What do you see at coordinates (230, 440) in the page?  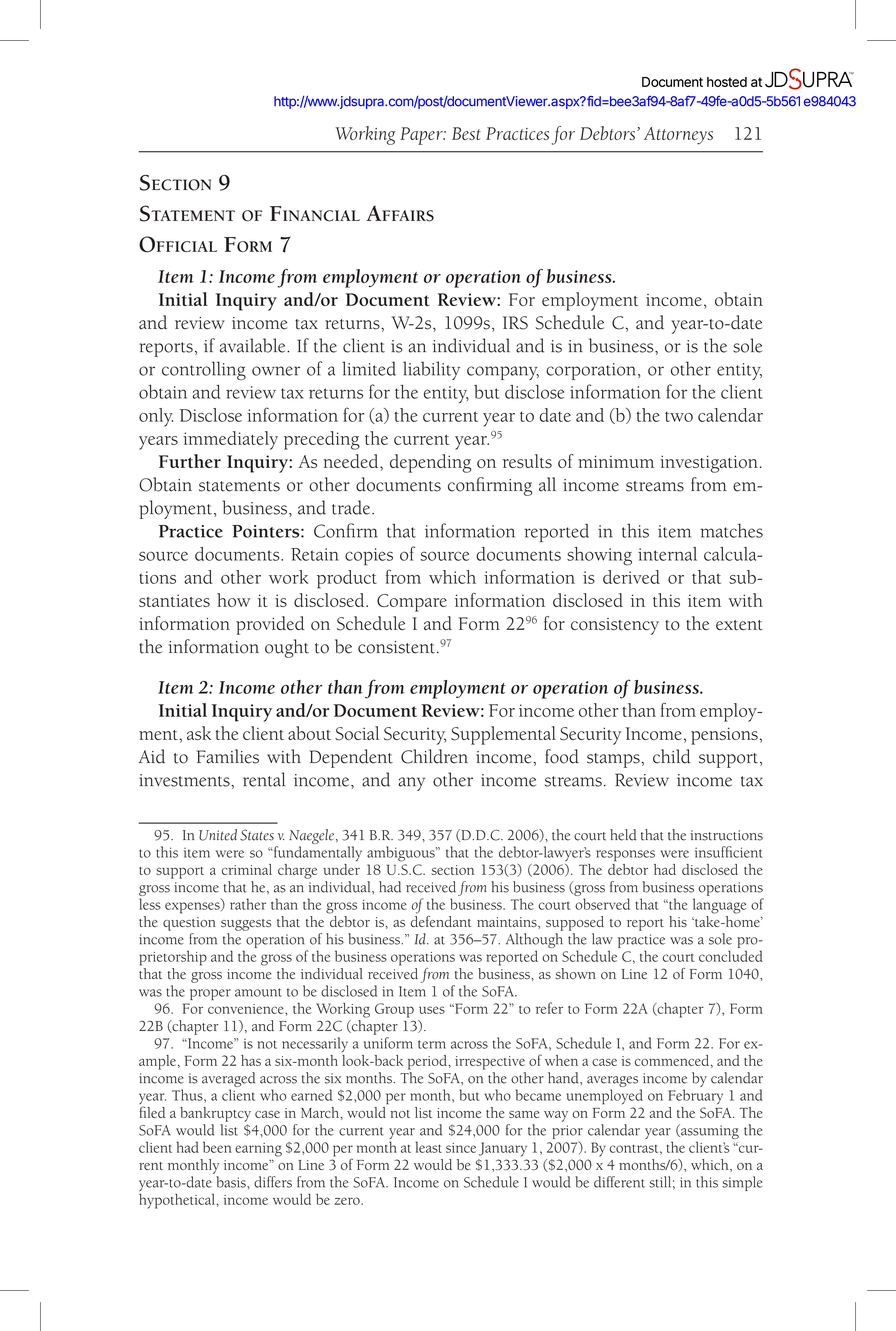 I see `immediately` at bounding box center [230, 440].
